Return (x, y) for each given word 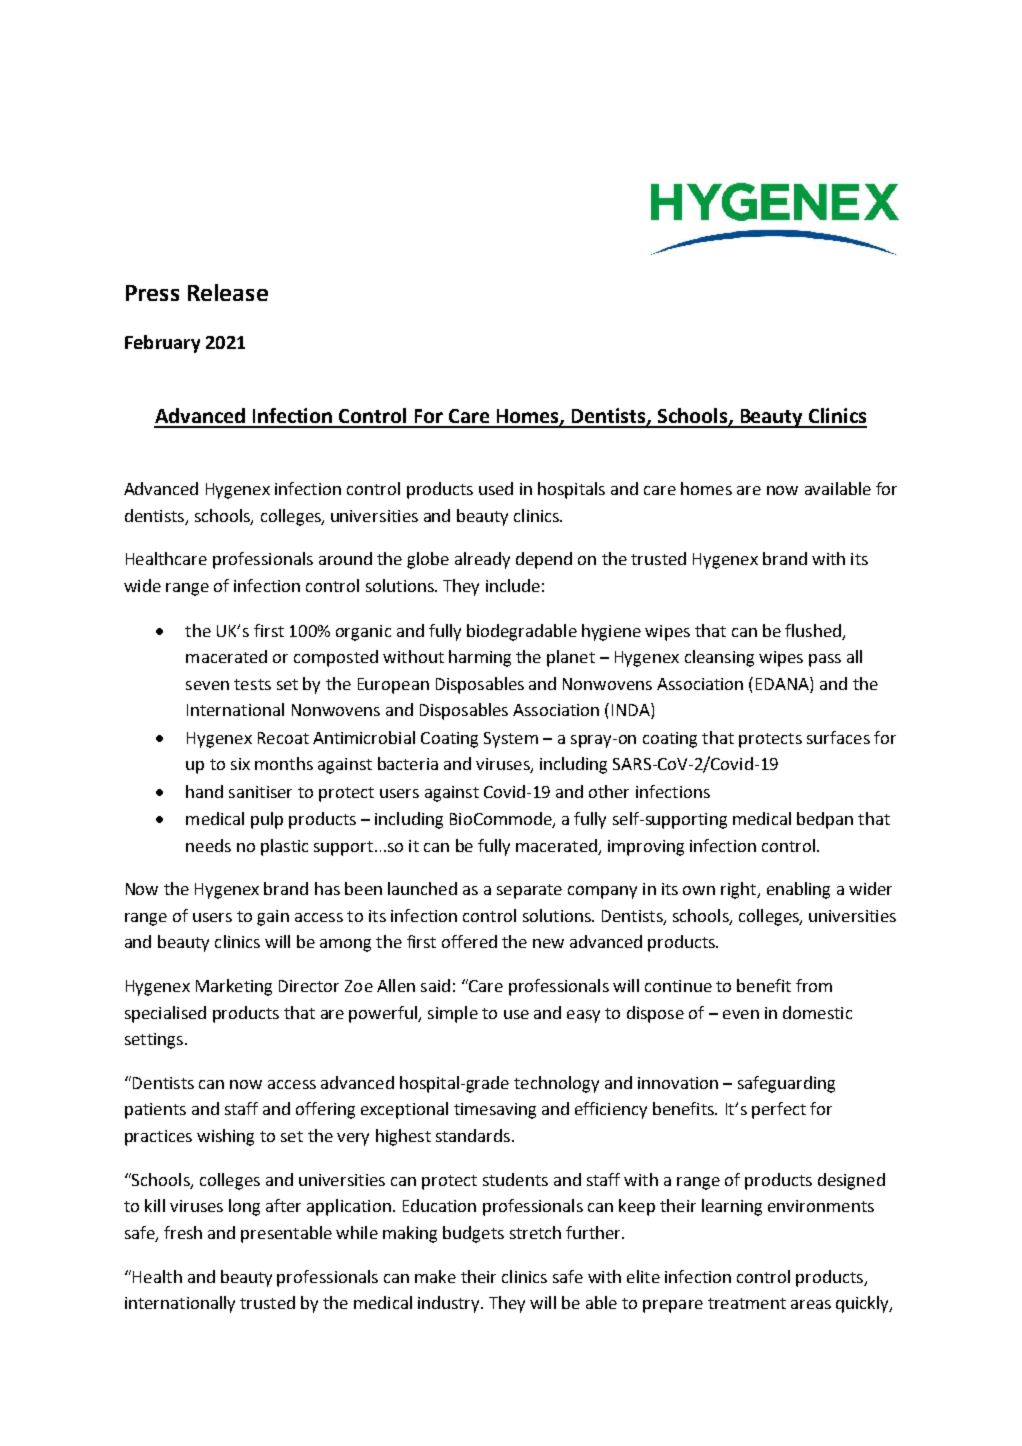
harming (480, 658)
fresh (183, 1232)
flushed (813, 630)
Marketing (234, 987)
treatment (747, 1303)
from (814, 985)
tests (252, 684)
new (548, 943)
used (496, 488)
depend (544, 560)
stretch (535, 1232)
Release (228, 292)
